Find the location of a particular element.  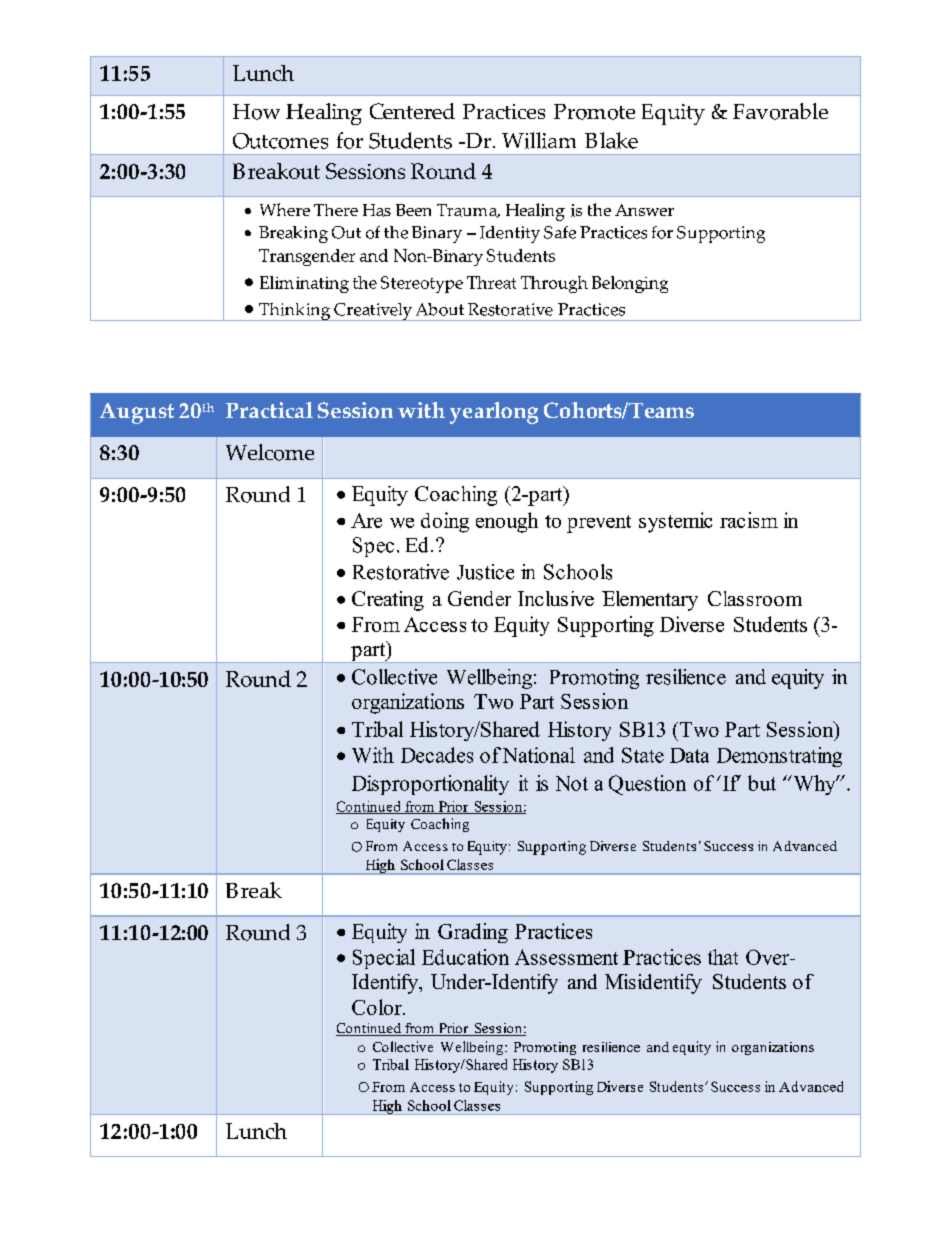

Favorable is located at coordinates (780, 111).
